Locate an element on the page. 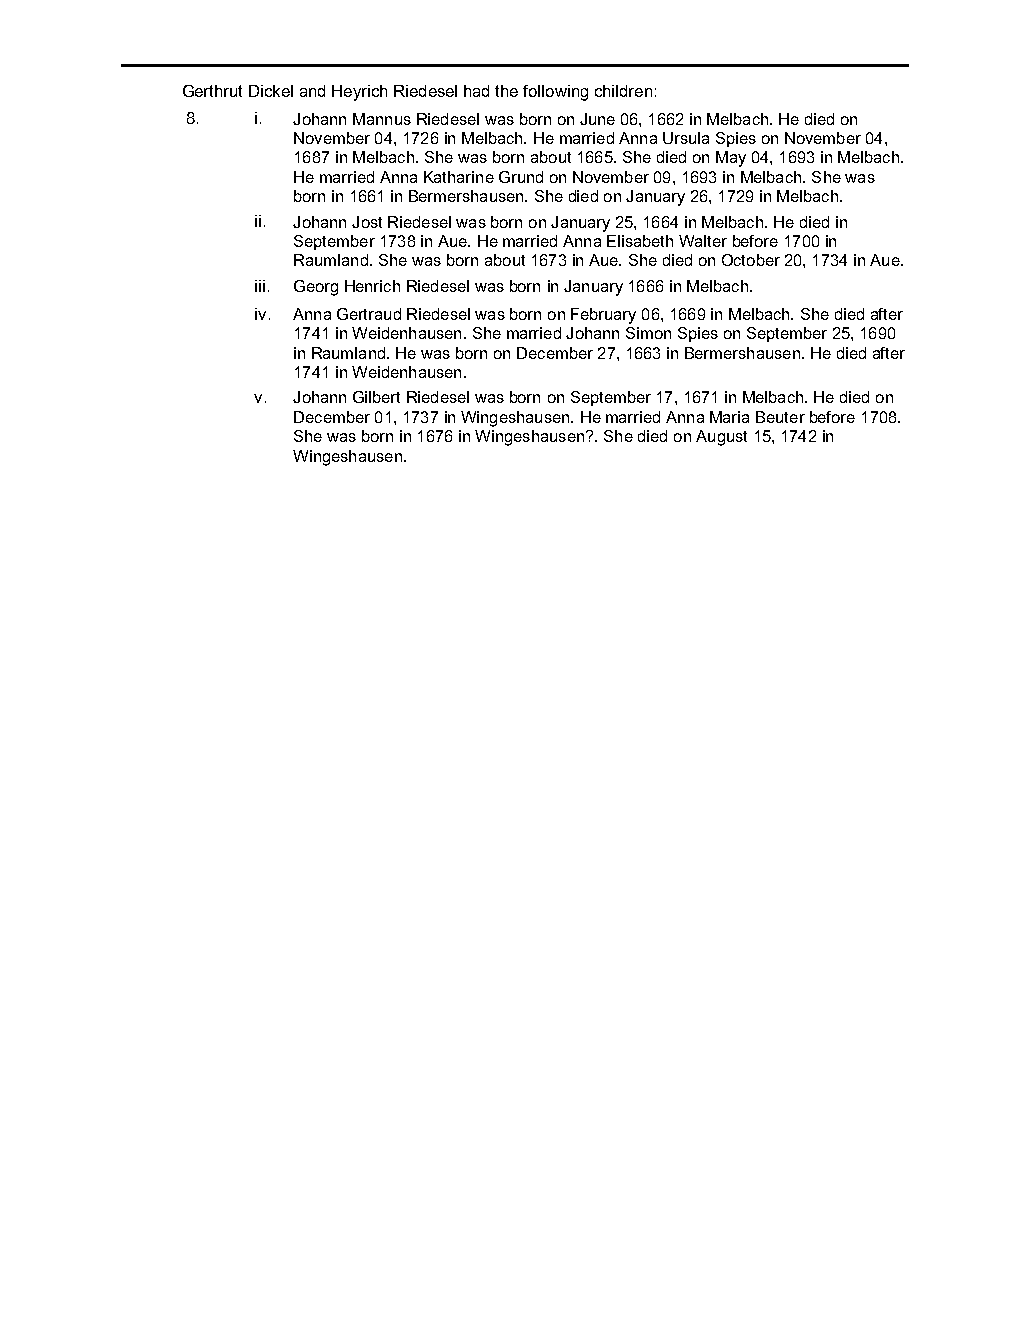 The width and height of the document is (1030, 1334). the is located at coordinates (506, 91).
